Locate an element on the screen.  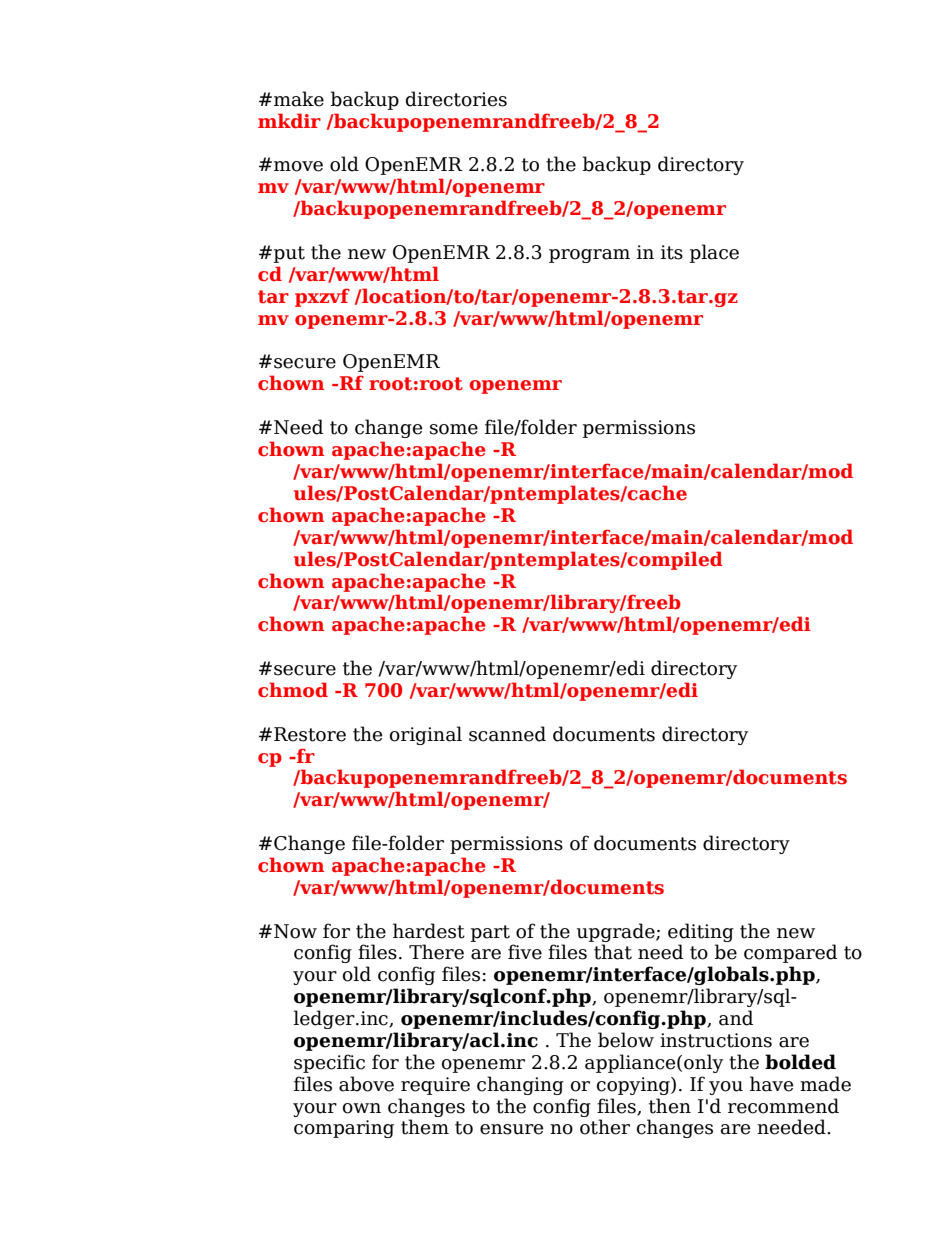
program is located at coordinates (589, 256).
